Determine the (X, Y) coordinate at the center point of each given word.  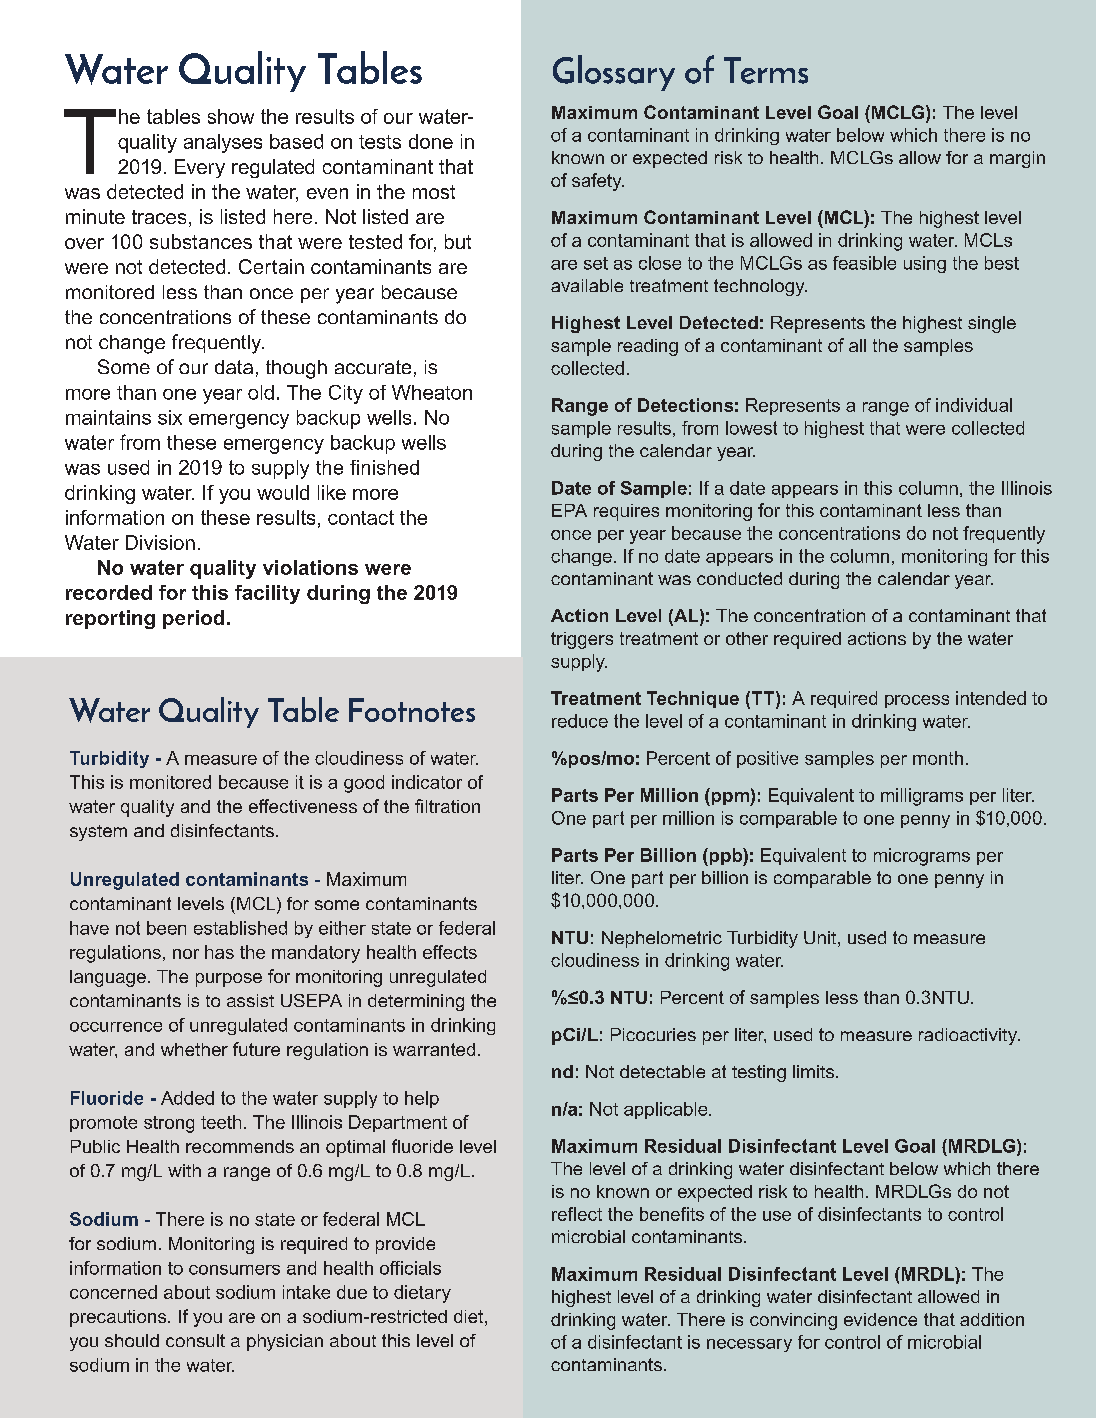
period (193, 619)
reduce (580, 721)
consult (195, 1340)
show (231, 116)
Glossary (614, 73)
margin (1017, 159)
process (917, 701)
